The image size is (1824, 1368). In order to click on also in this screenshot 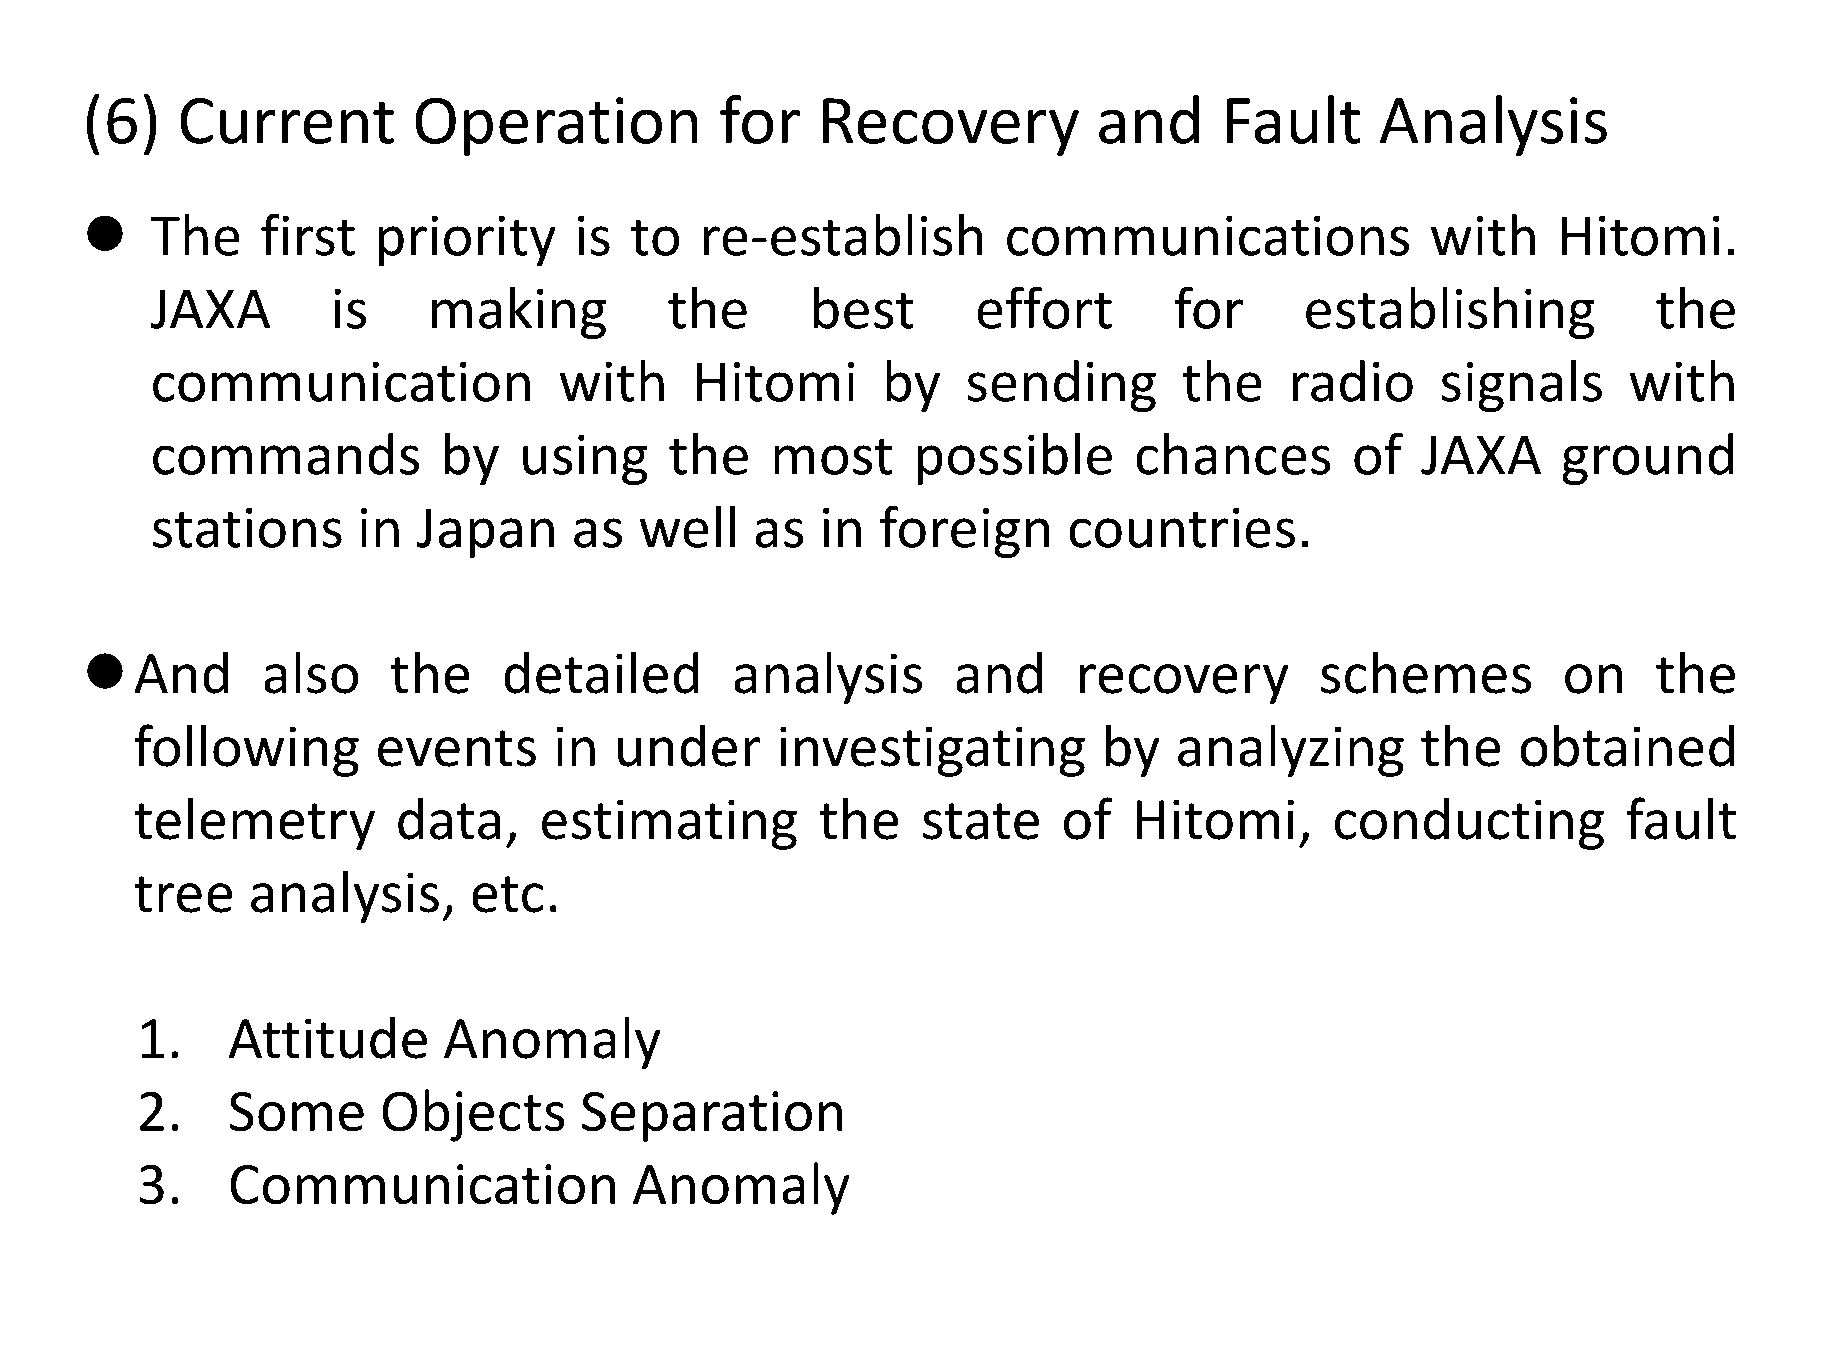, I will do `click(311, 672)`.
